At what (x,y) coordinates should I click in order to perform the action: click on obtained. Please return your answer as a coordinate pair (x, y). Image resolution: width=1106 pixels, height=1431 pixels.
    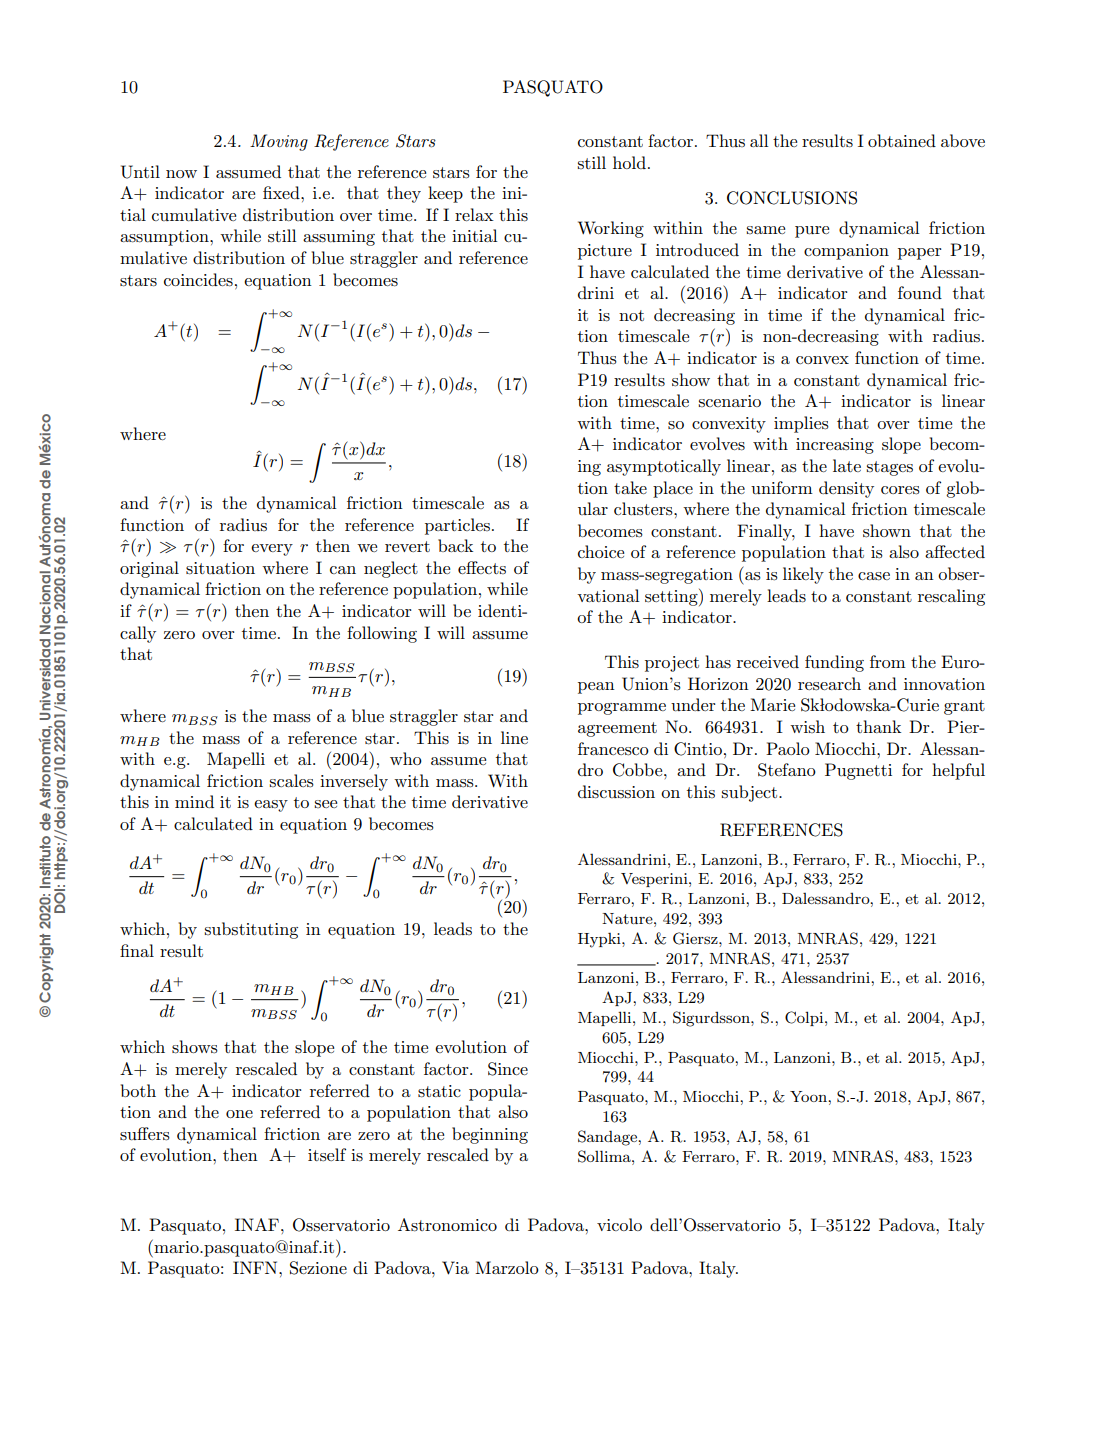
    Looking at the image, I should click on (902, 140).
